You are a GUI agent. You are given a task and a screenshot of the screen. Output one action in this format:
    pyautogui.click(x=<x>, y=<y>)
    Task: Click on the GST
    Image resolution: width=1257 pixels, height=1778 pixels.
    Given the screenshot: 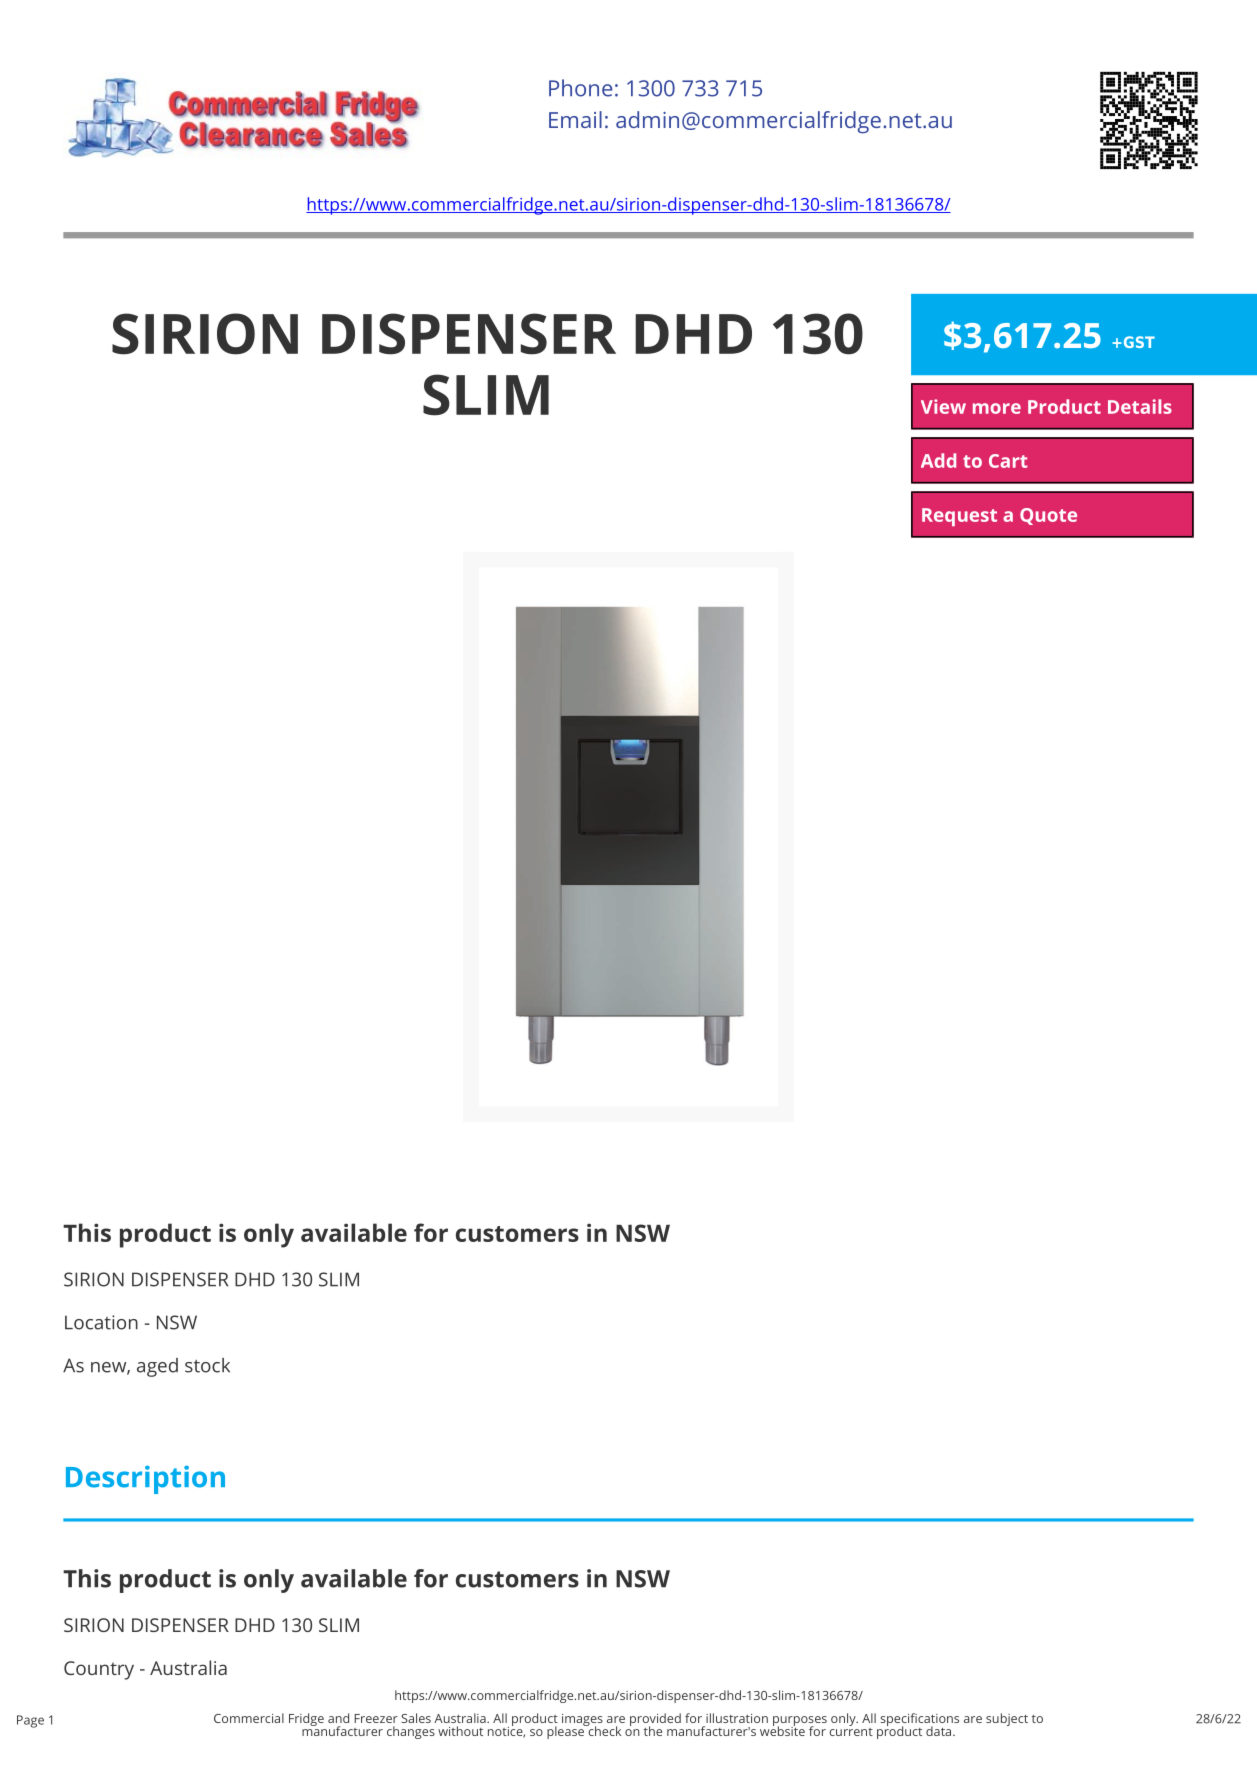 What is the action you would take?
    pyautogui.click(x=1138, y=342)
